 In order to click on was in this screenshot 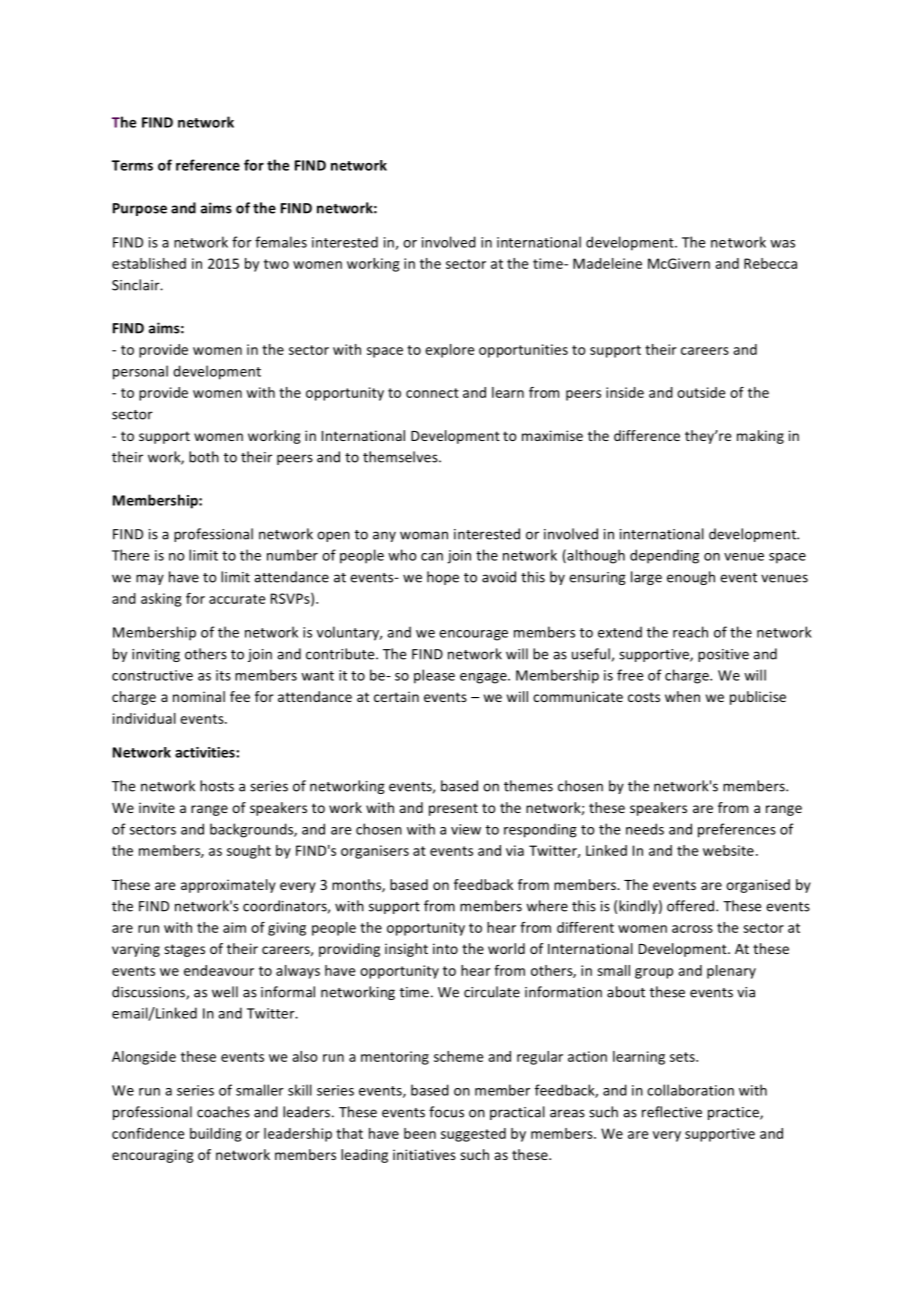, I will do `click(782, 244)`.
